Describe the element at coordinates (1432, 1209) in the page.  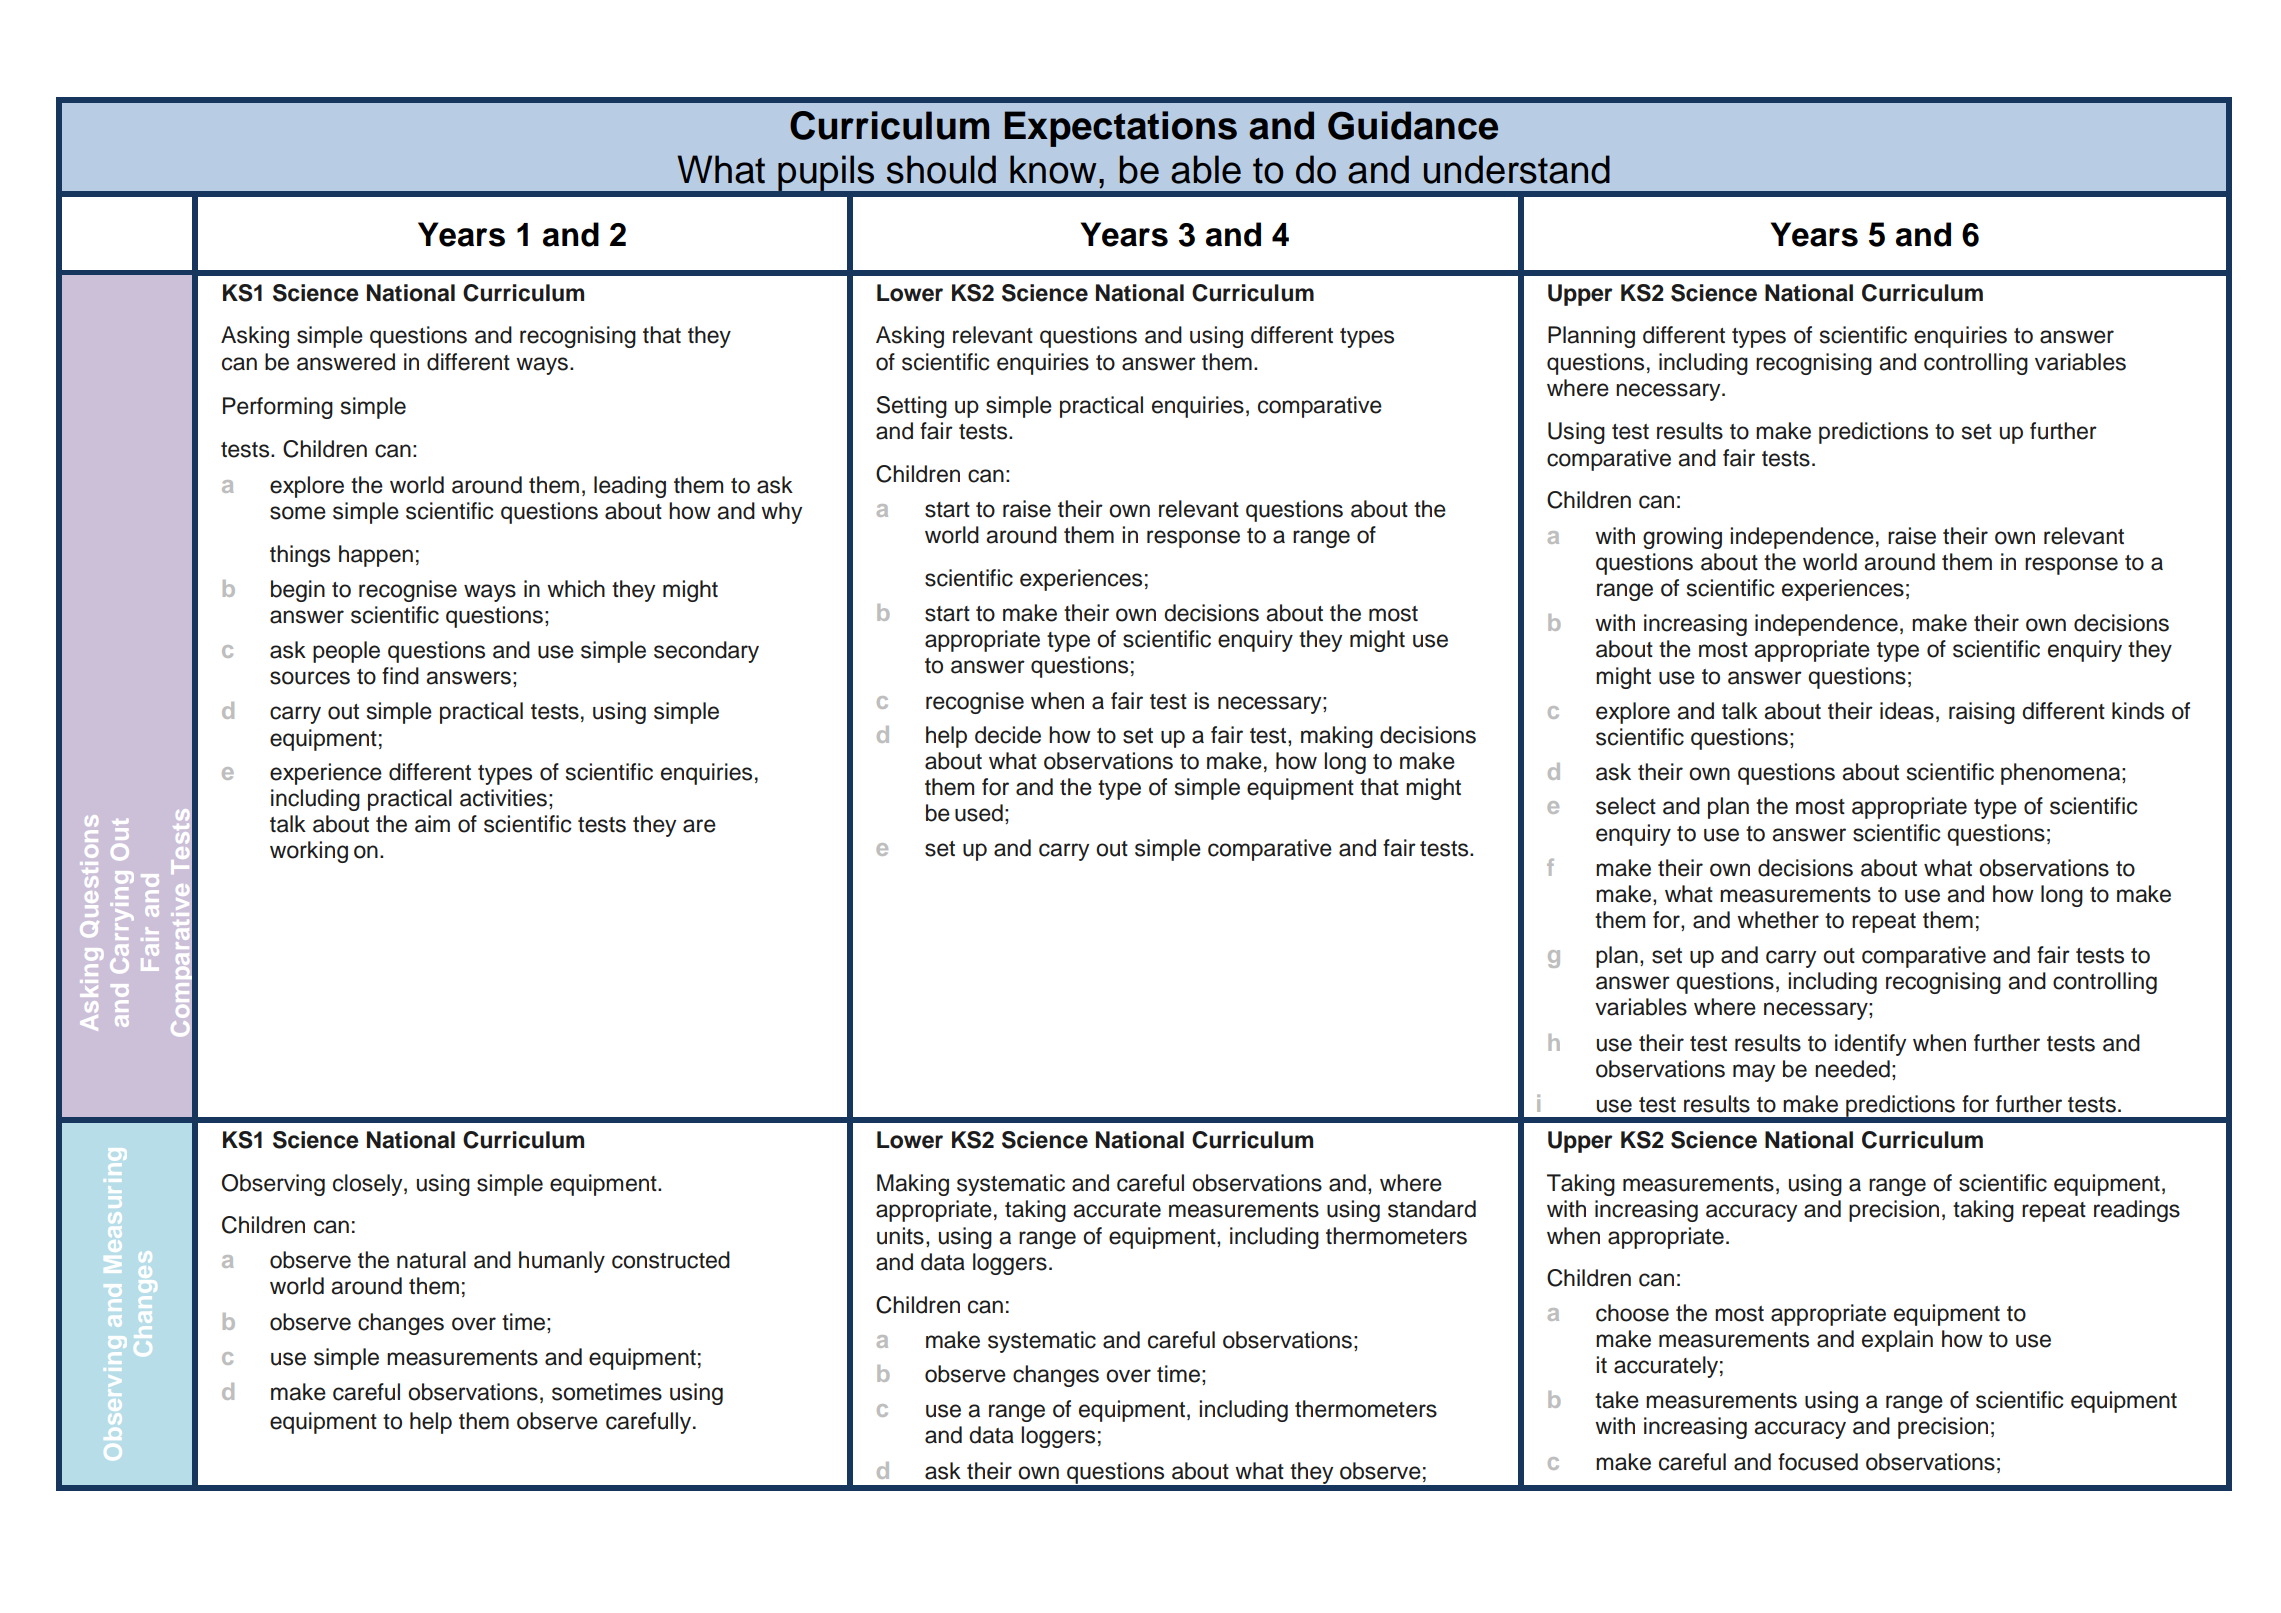
I see `standard` at that location.
